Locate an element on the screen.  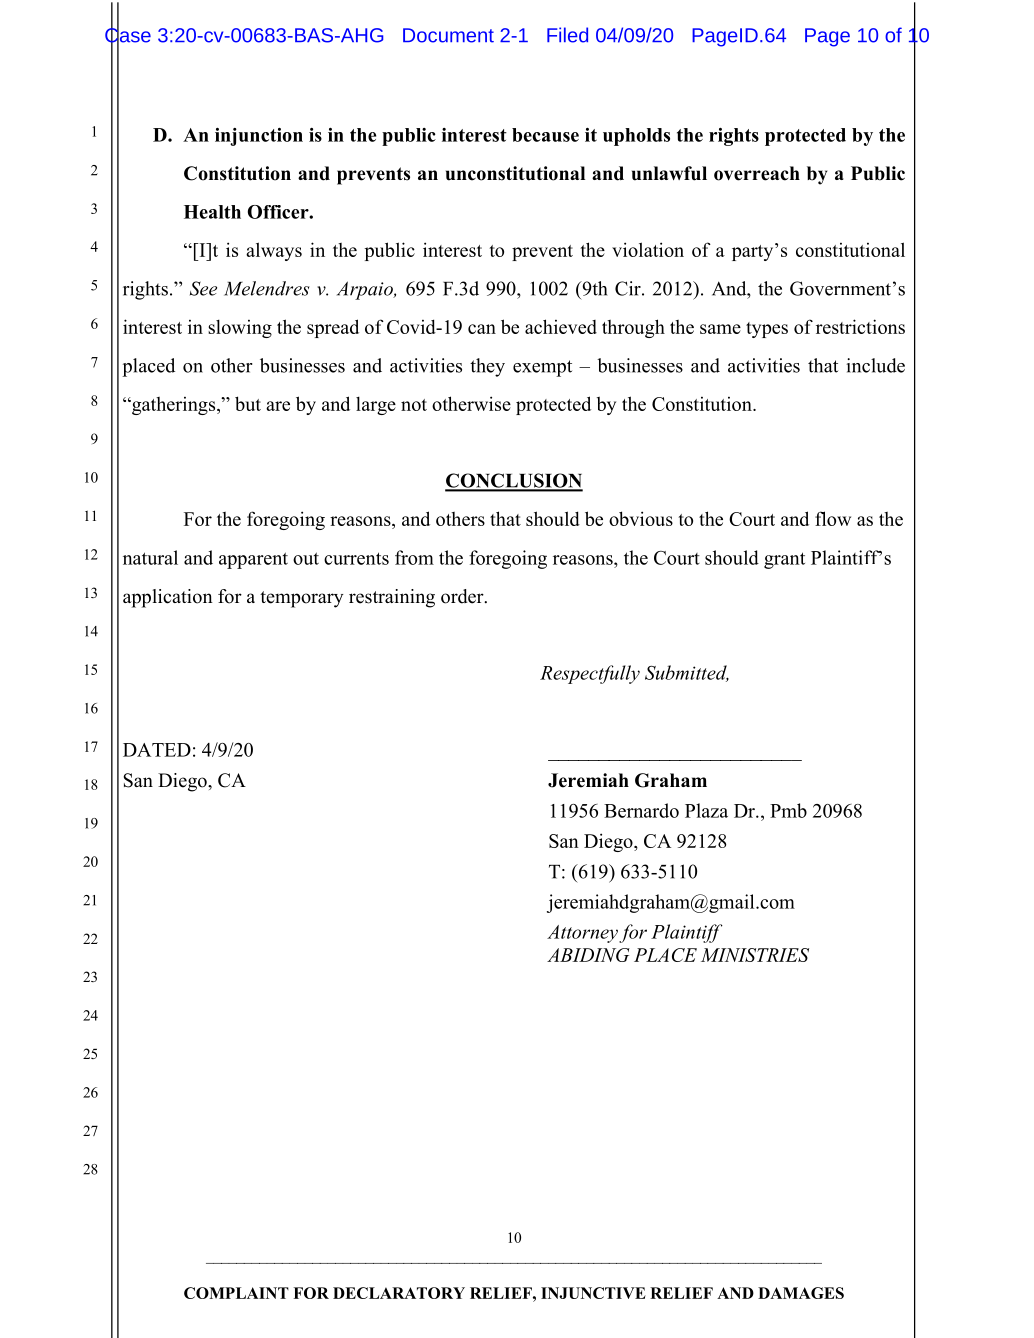
types is located at coordinates (767, 330).
